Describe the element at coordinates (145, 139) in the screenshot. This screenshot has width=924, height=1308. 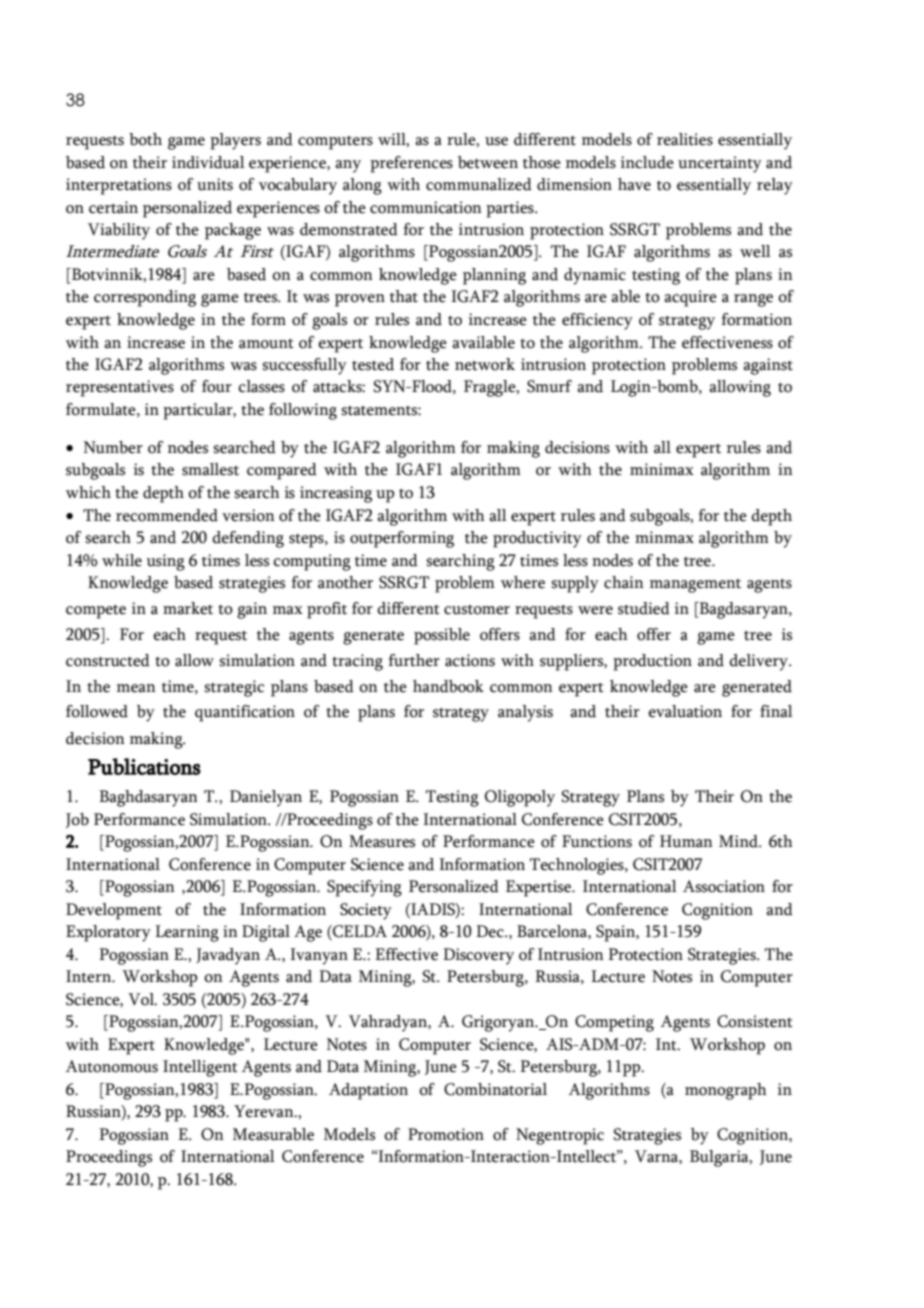
I see `both` at that location.
